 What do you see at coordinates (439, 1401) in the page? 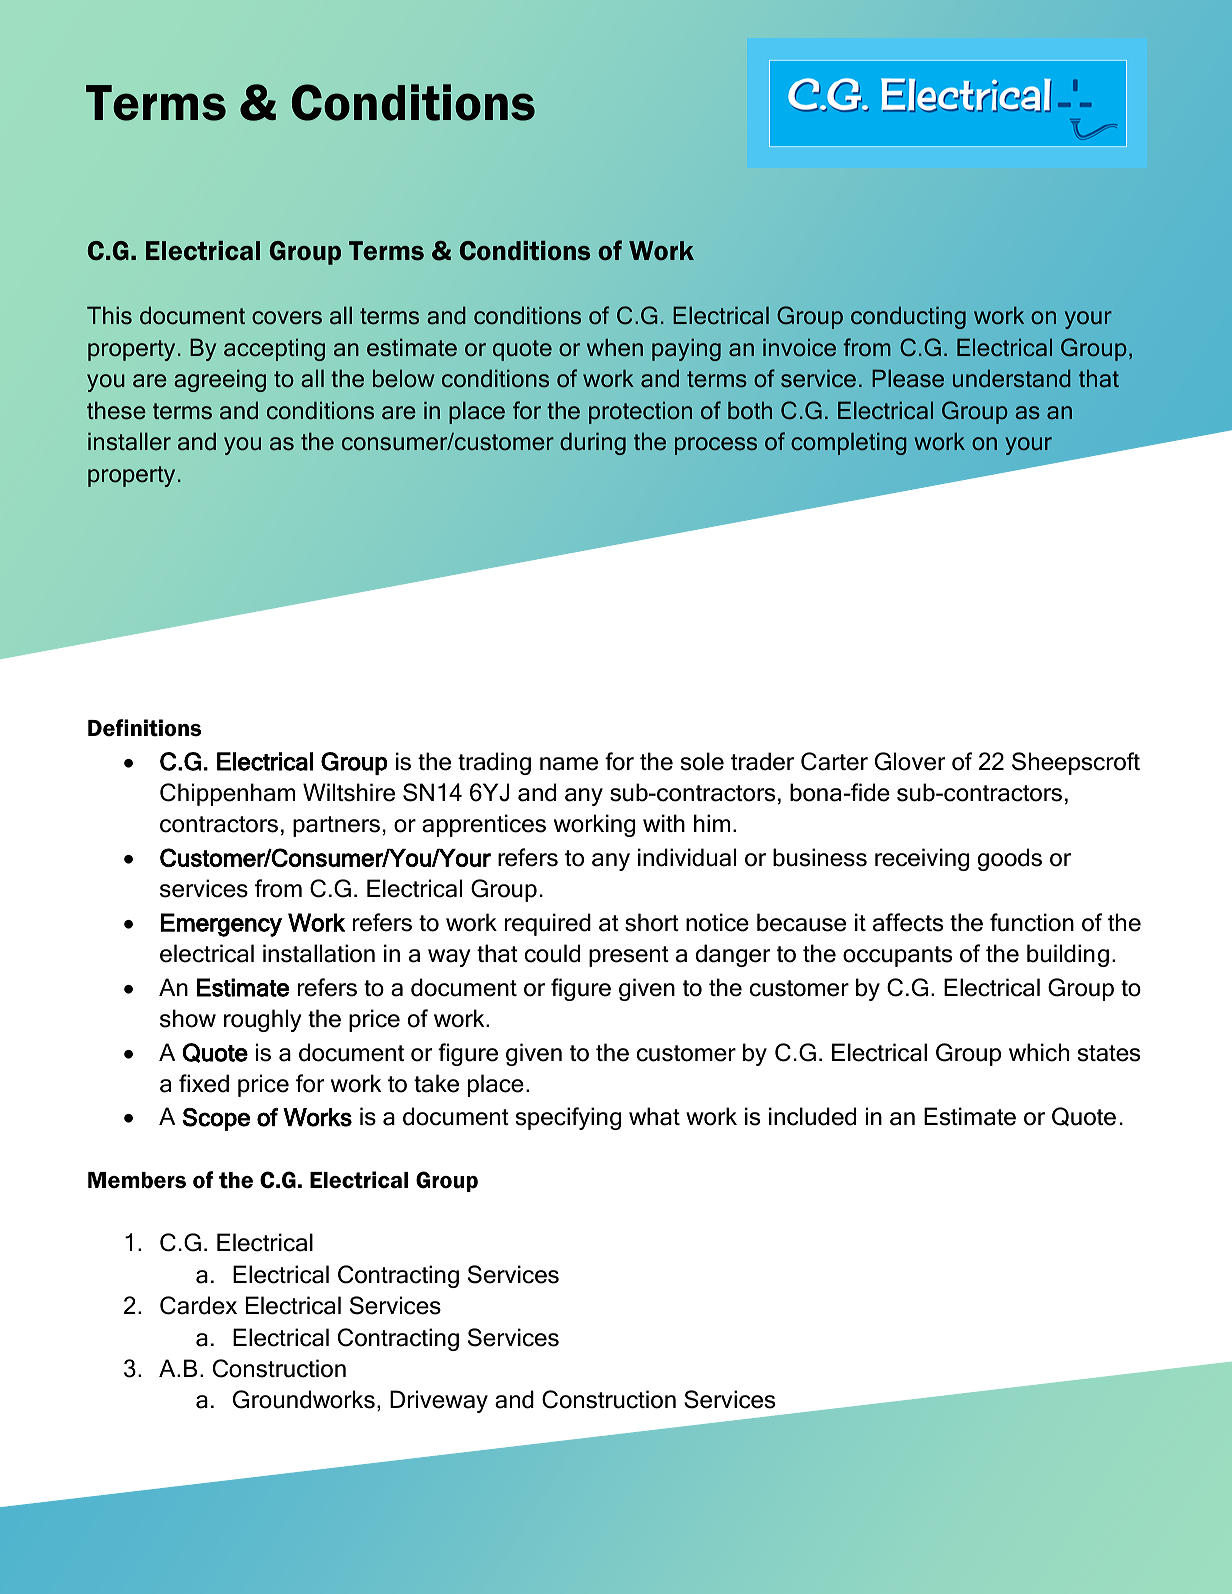
I see `Driveway` at bounding box center [439, 1401].
